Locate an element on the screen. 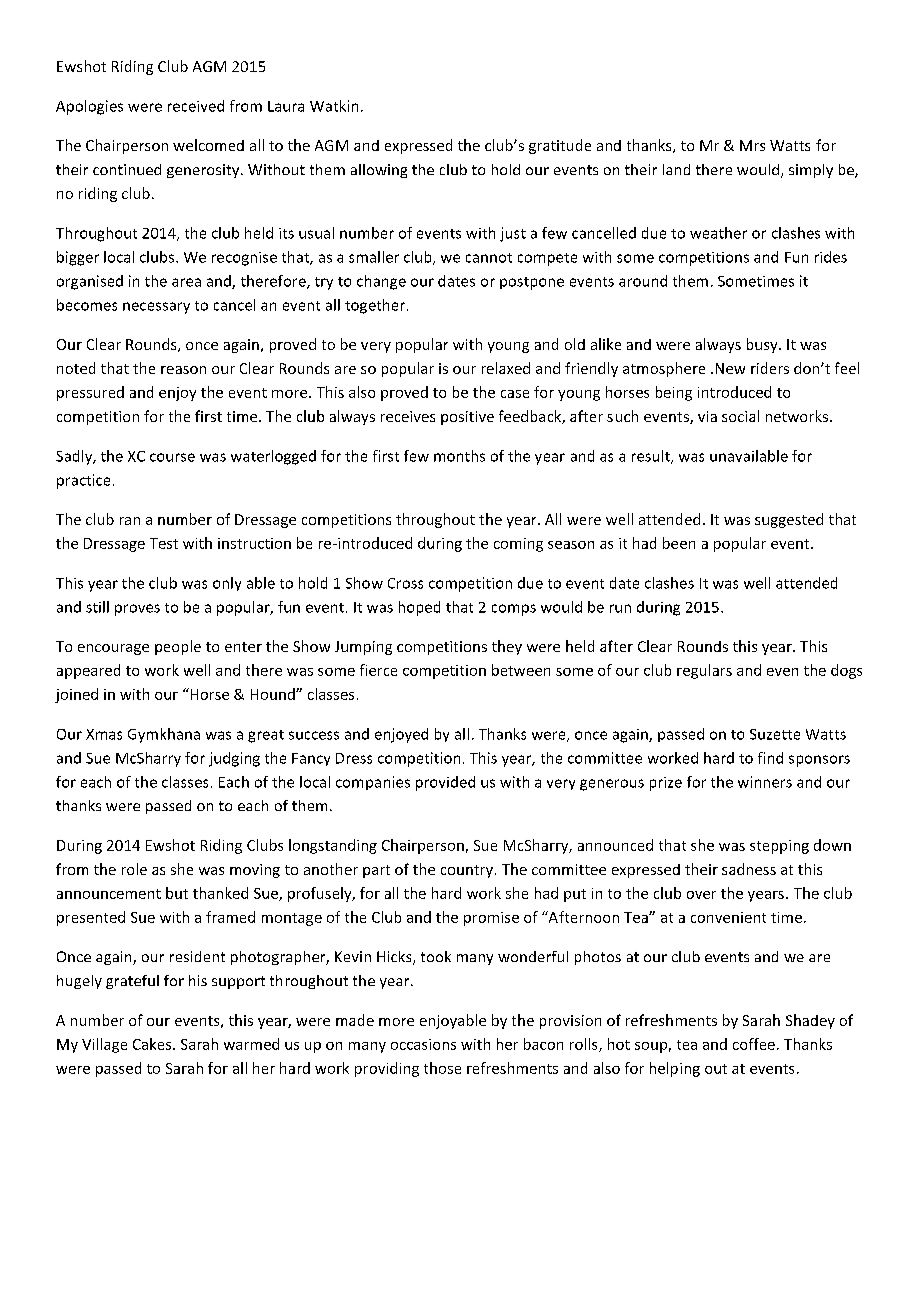 This screenshot has width=924, height=1307. Cakes is located at coordinates (153, 1044).
